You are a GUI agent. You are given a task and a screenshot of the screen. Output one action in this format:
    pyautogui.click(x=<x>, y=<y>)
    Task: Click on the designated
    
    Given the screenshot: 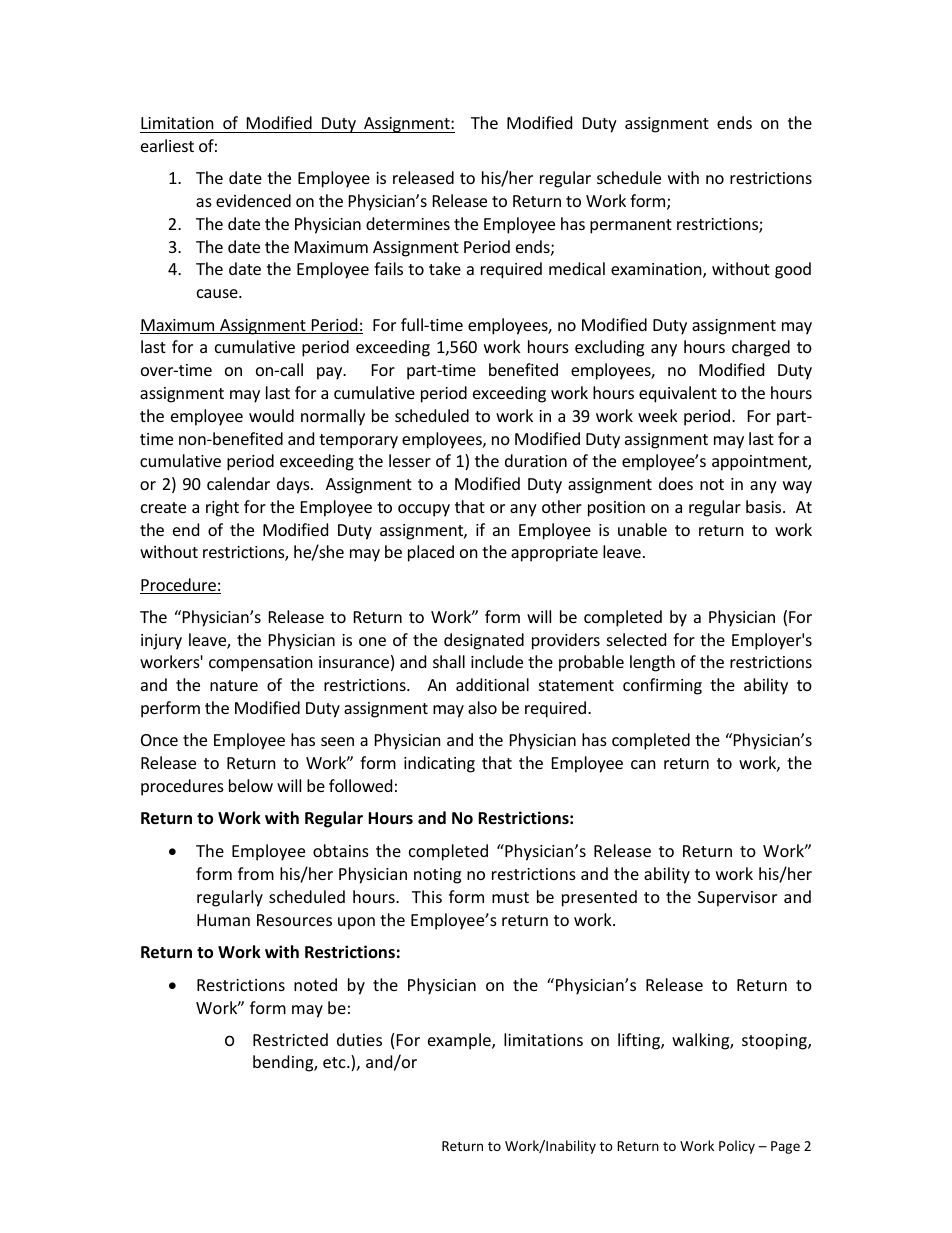 What is the action you would take?
    pyautogui.click(x=484, y=641)
